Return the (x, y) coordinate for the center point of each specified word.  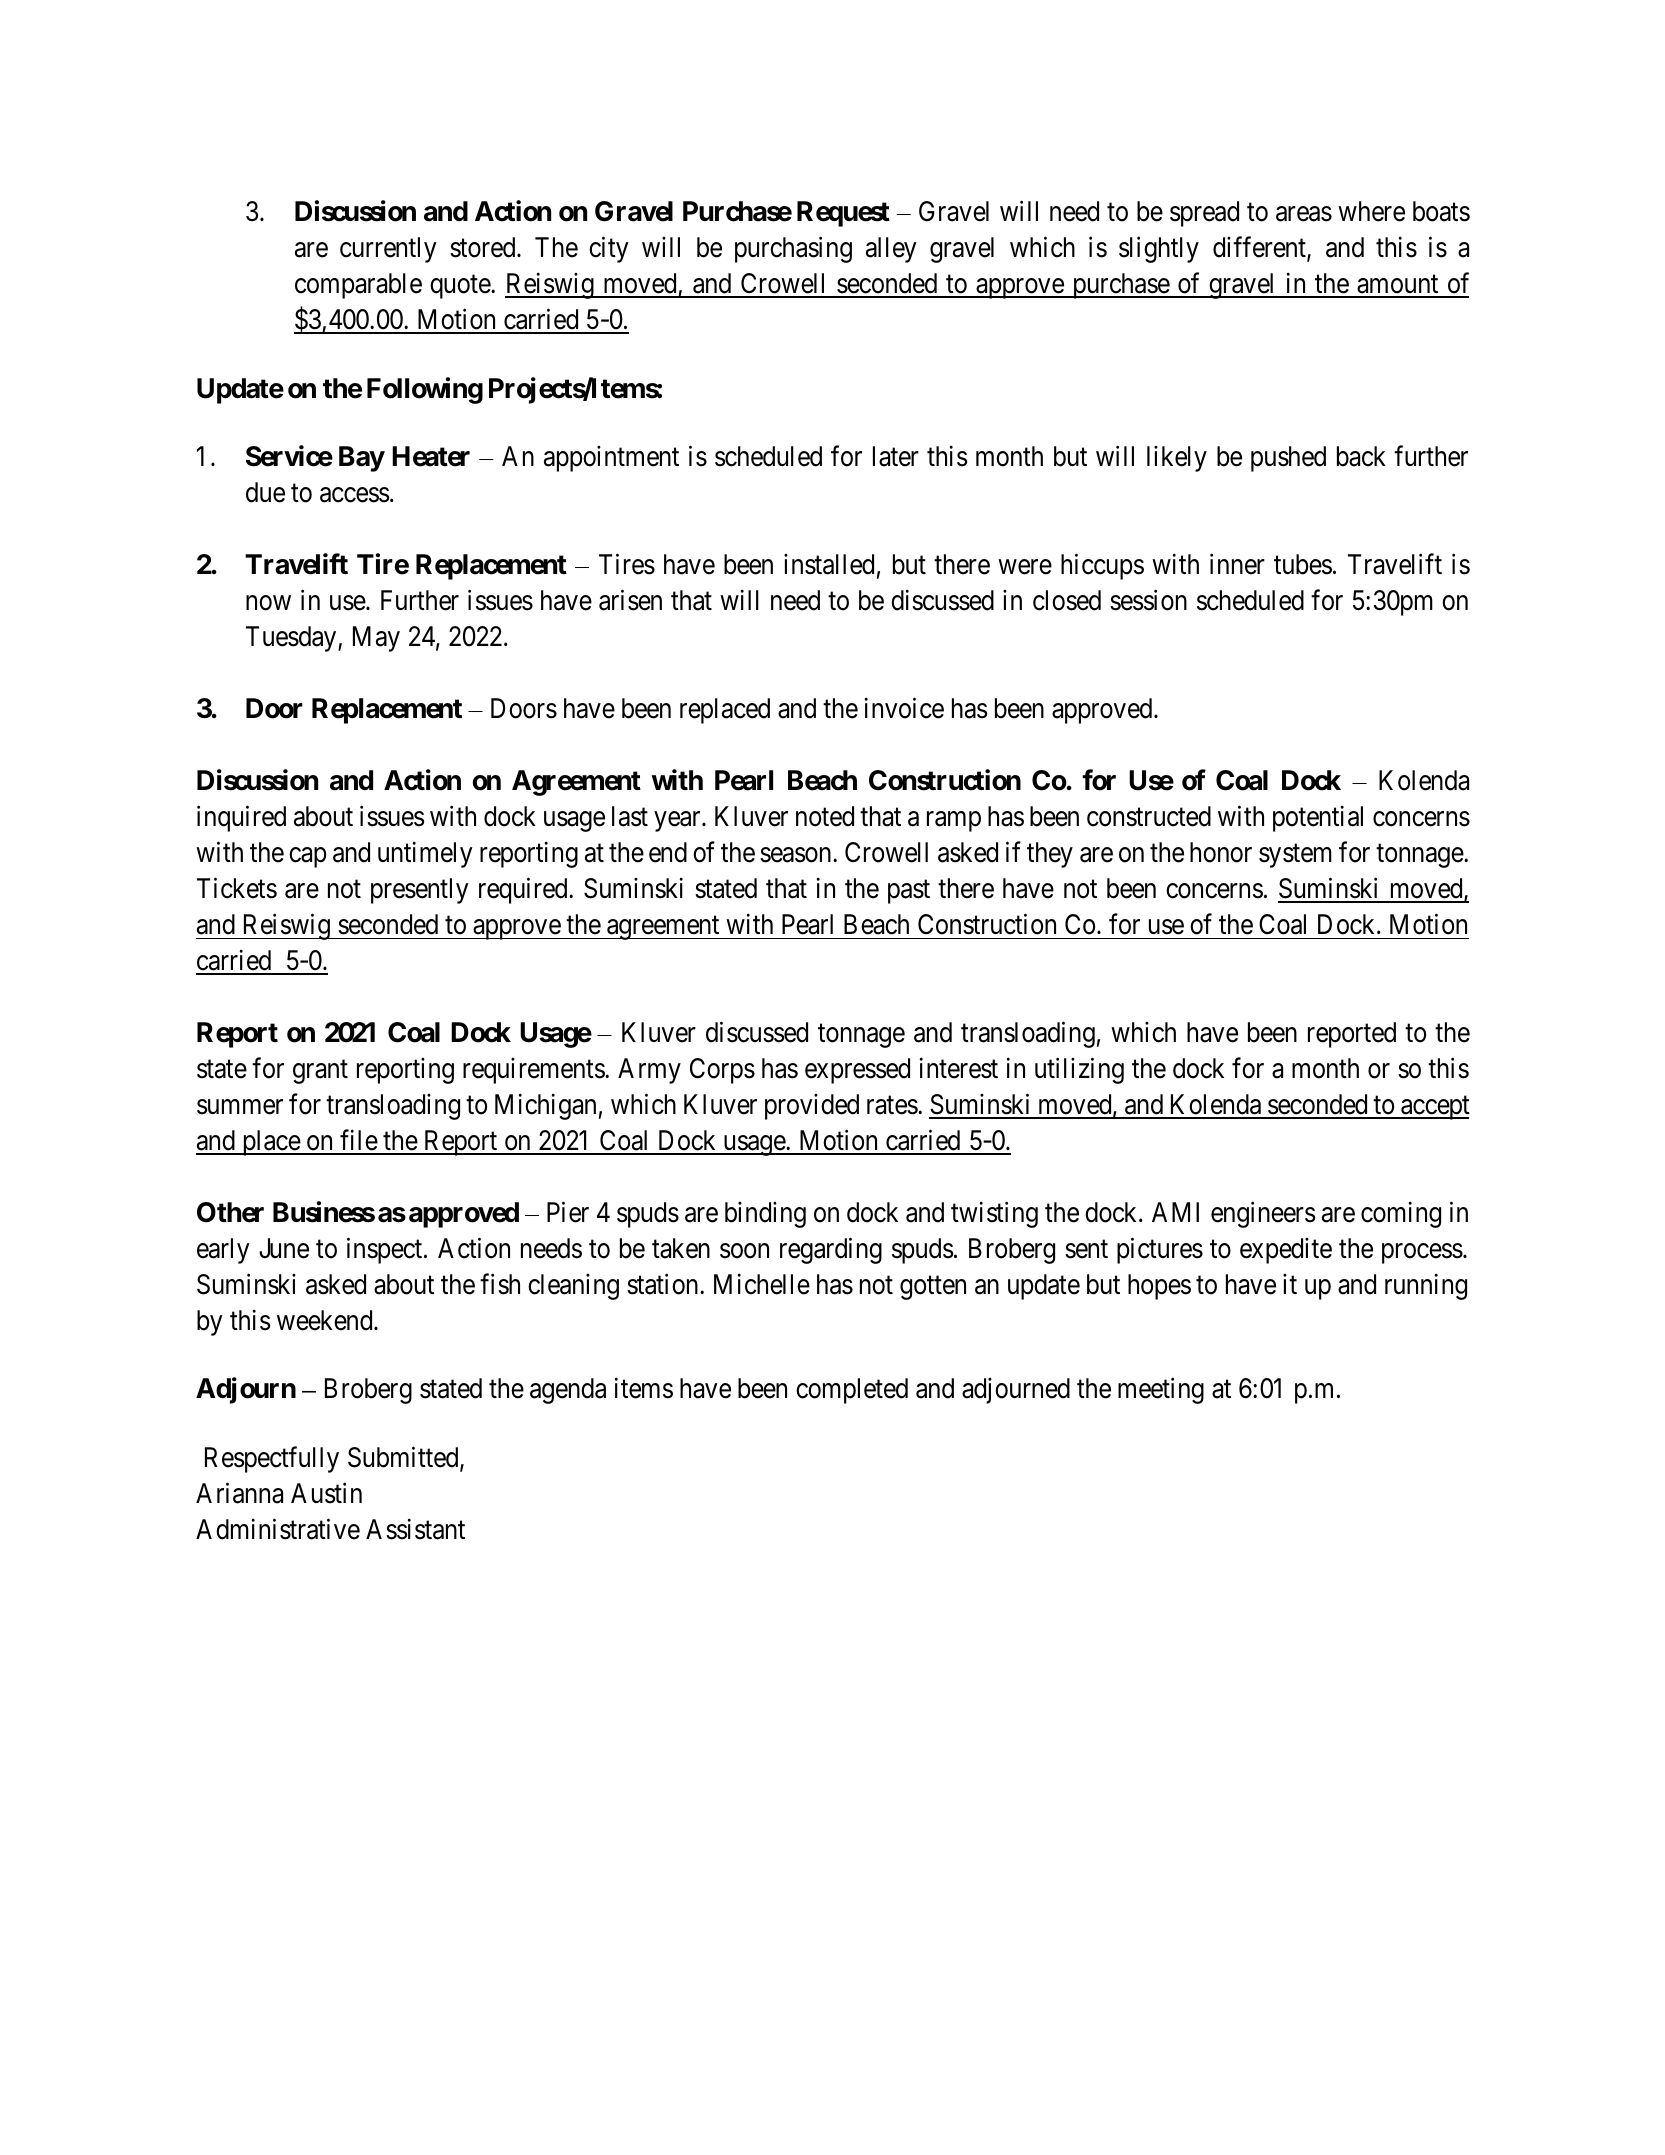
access (355, 495)
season (797, 855)
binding (765, 1215)
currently (388, 250)
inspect (386, 1250)
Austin (326, 1493)
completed (852, 1391)
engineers (1263, 1214)
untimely (425, 854)
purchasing (793, 249)
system (1295, 856)
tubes (1303, 564)
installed (829, 564)
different (1260, 248)
